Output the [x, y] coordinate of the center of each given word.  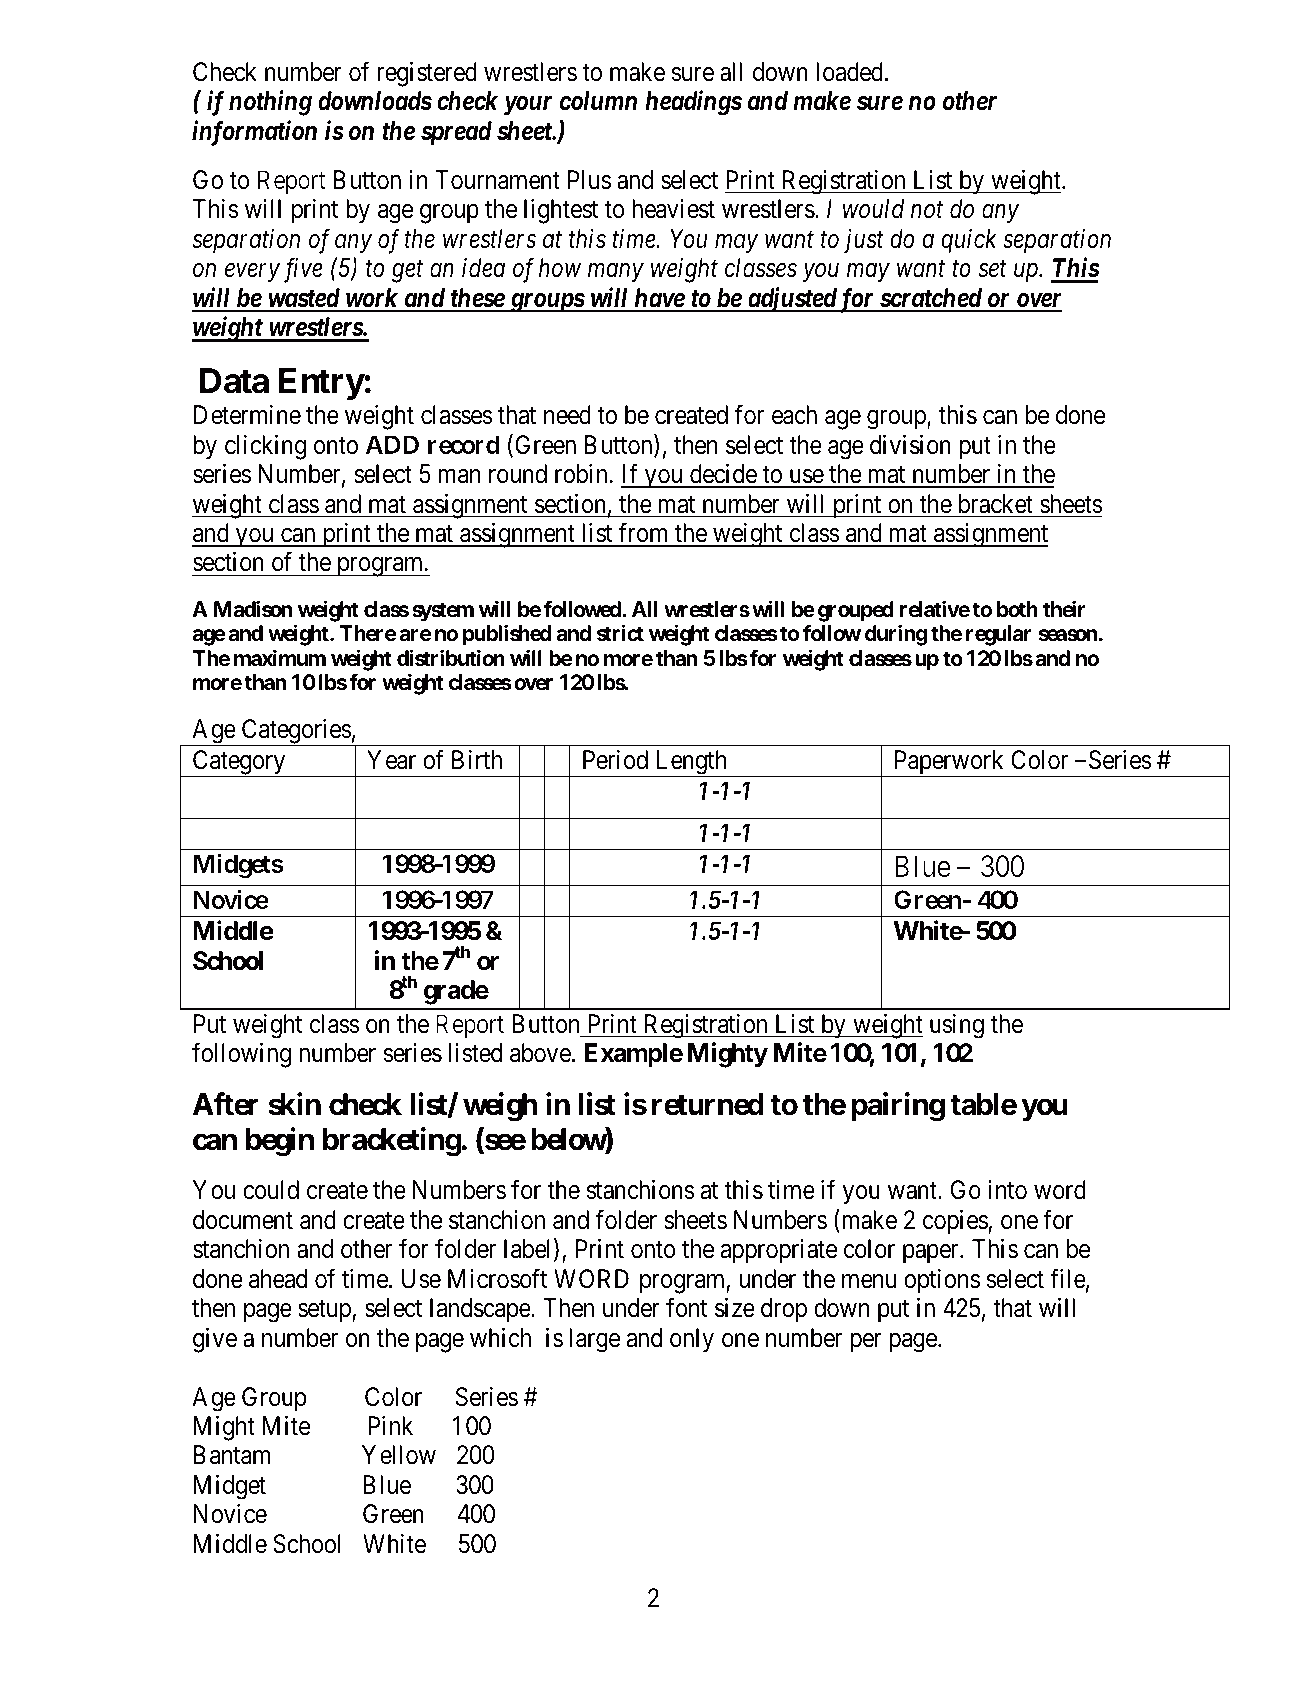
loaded [851, 72]
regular [999, 635]
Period [615, 760]
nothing [270, 103]
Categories [295, 732]
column [598, 101]
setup [324, 1311]
